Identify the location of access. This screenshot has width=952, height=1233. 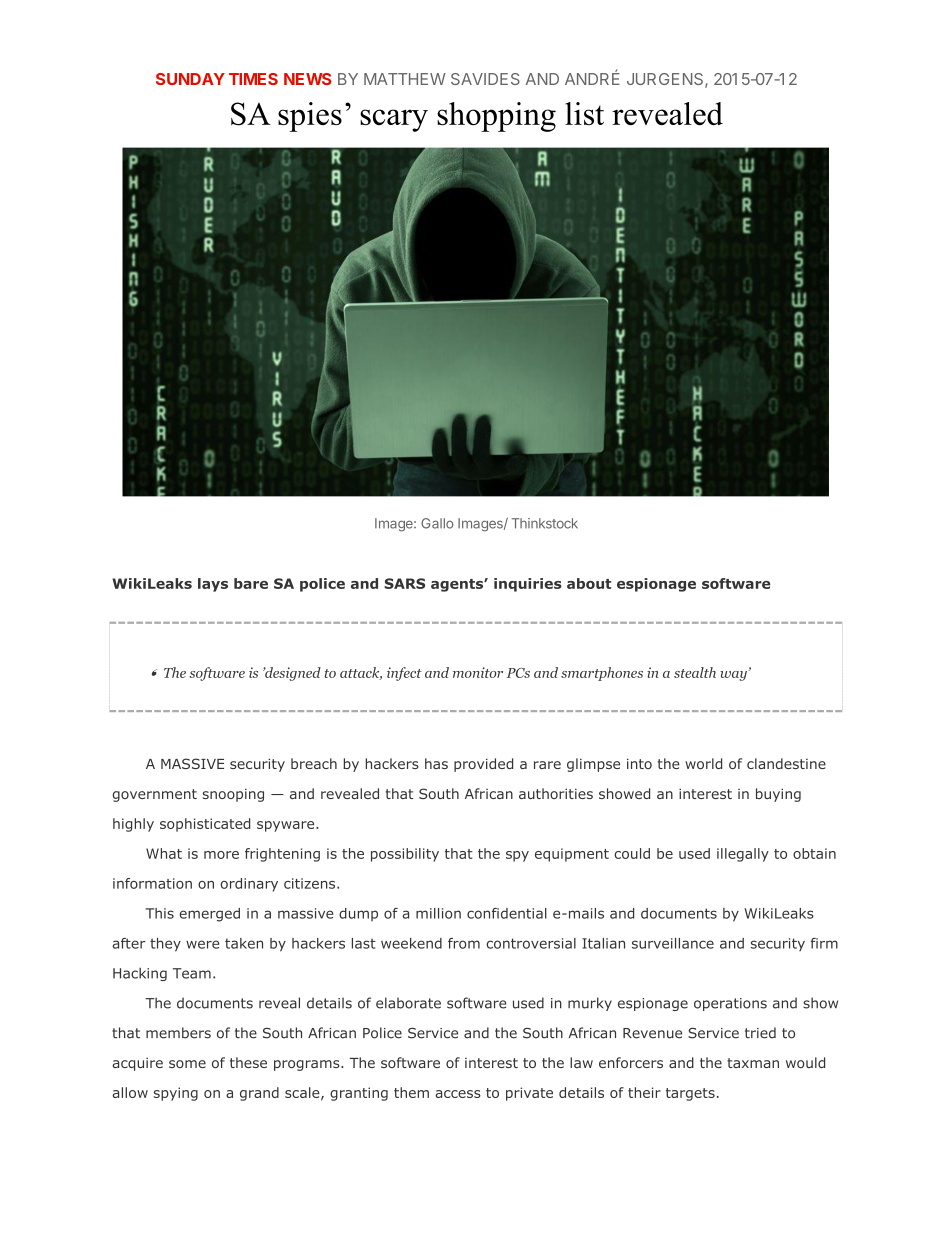
(458, 1094).
